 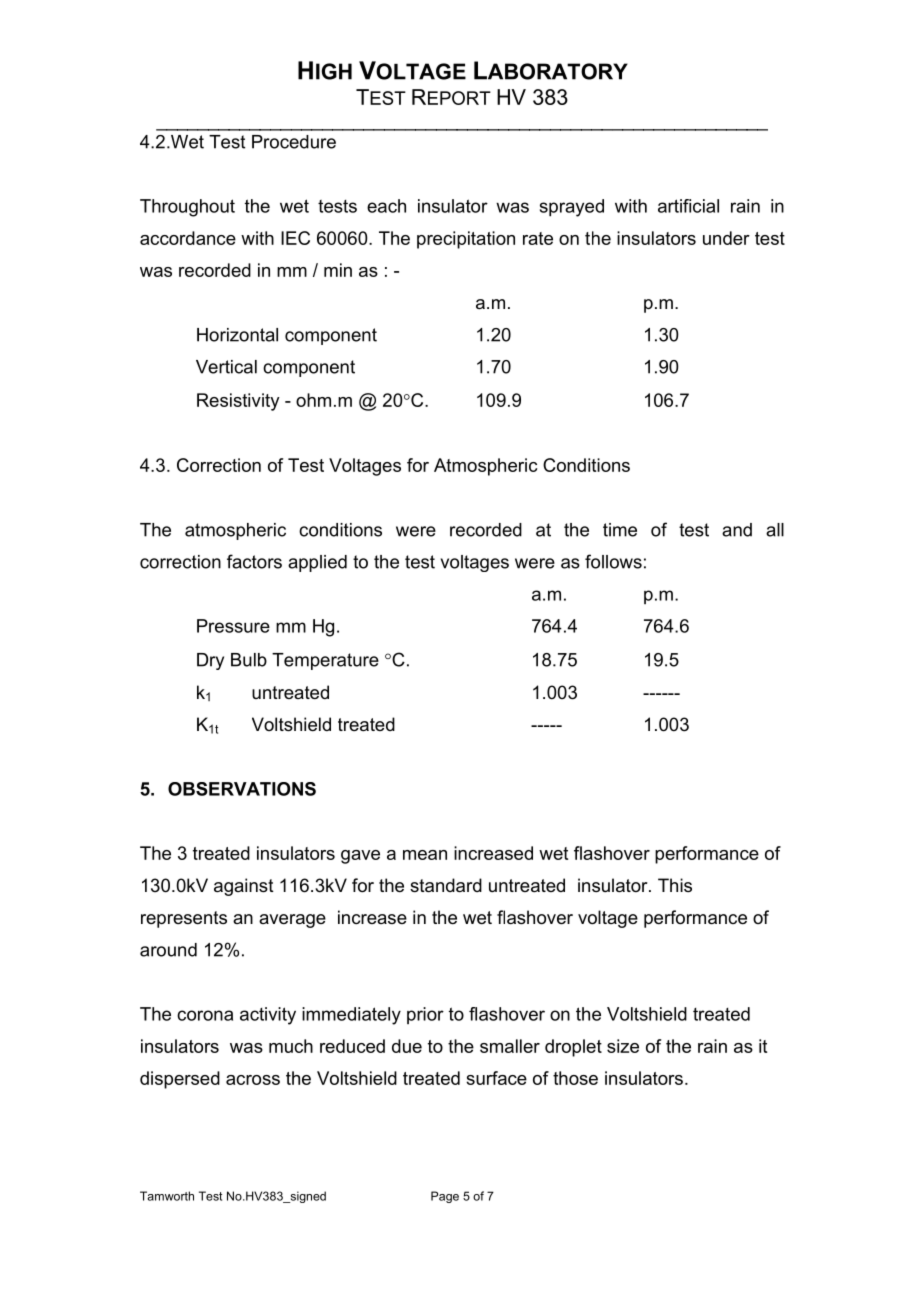 What do you see at coordinates (688, 206) in the screenshot?
I see `artificial` at bounding box center [688, 206].
